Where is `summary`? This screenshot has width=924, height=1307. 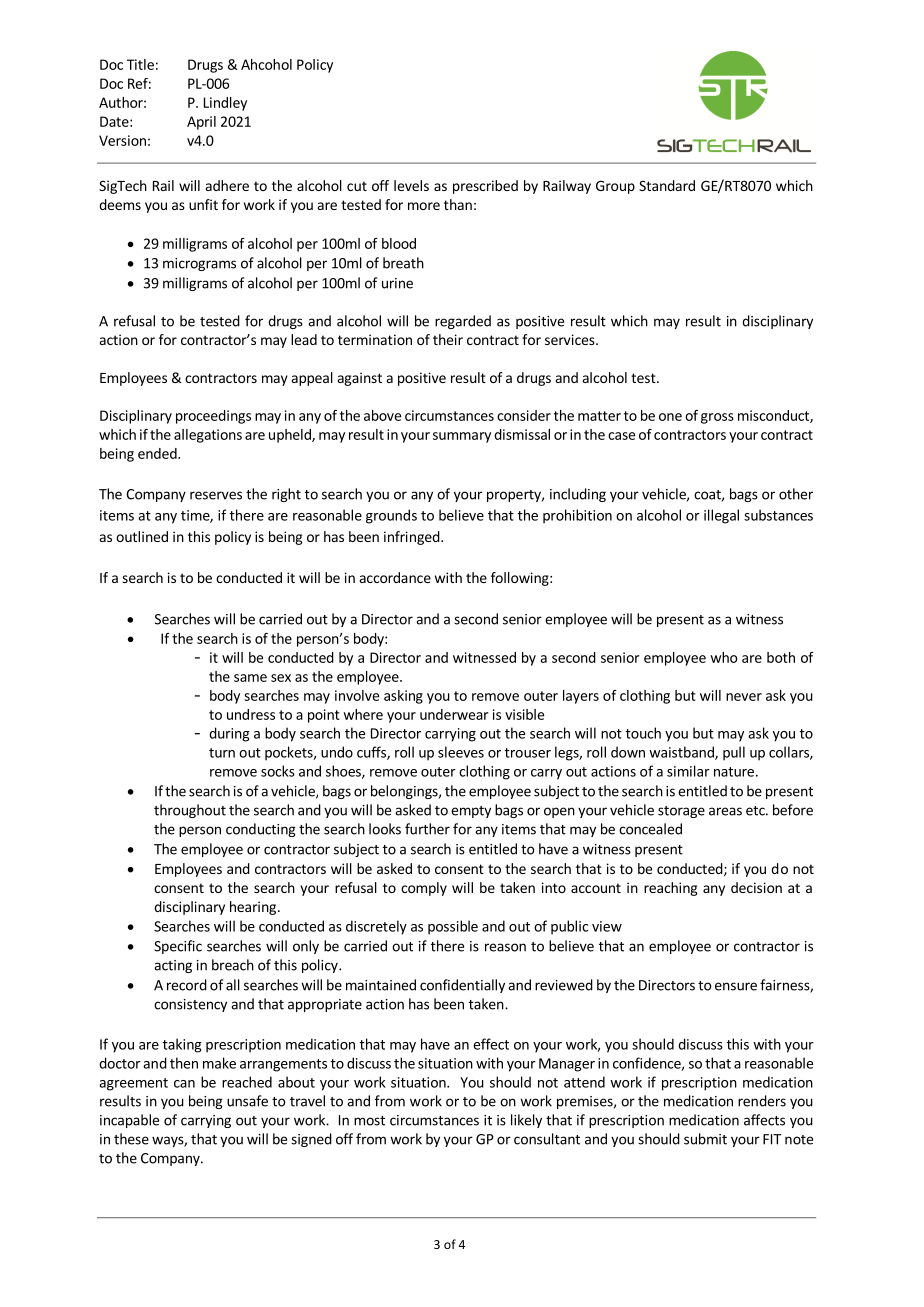
summary is located at coordinates (462, 437).
